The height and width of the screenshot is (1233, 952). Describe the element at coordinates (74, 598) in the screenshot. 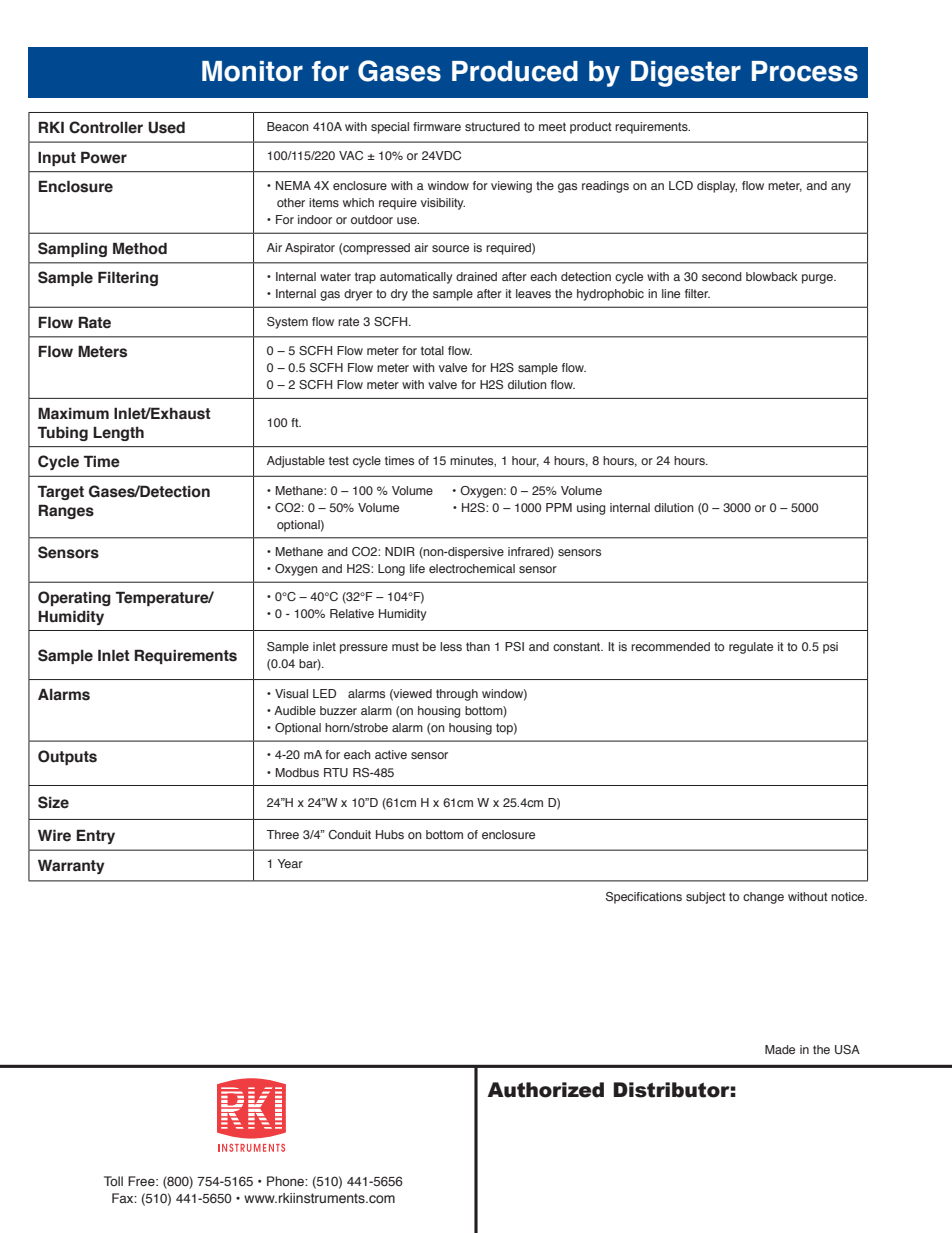

I see `Operating` at that location.
